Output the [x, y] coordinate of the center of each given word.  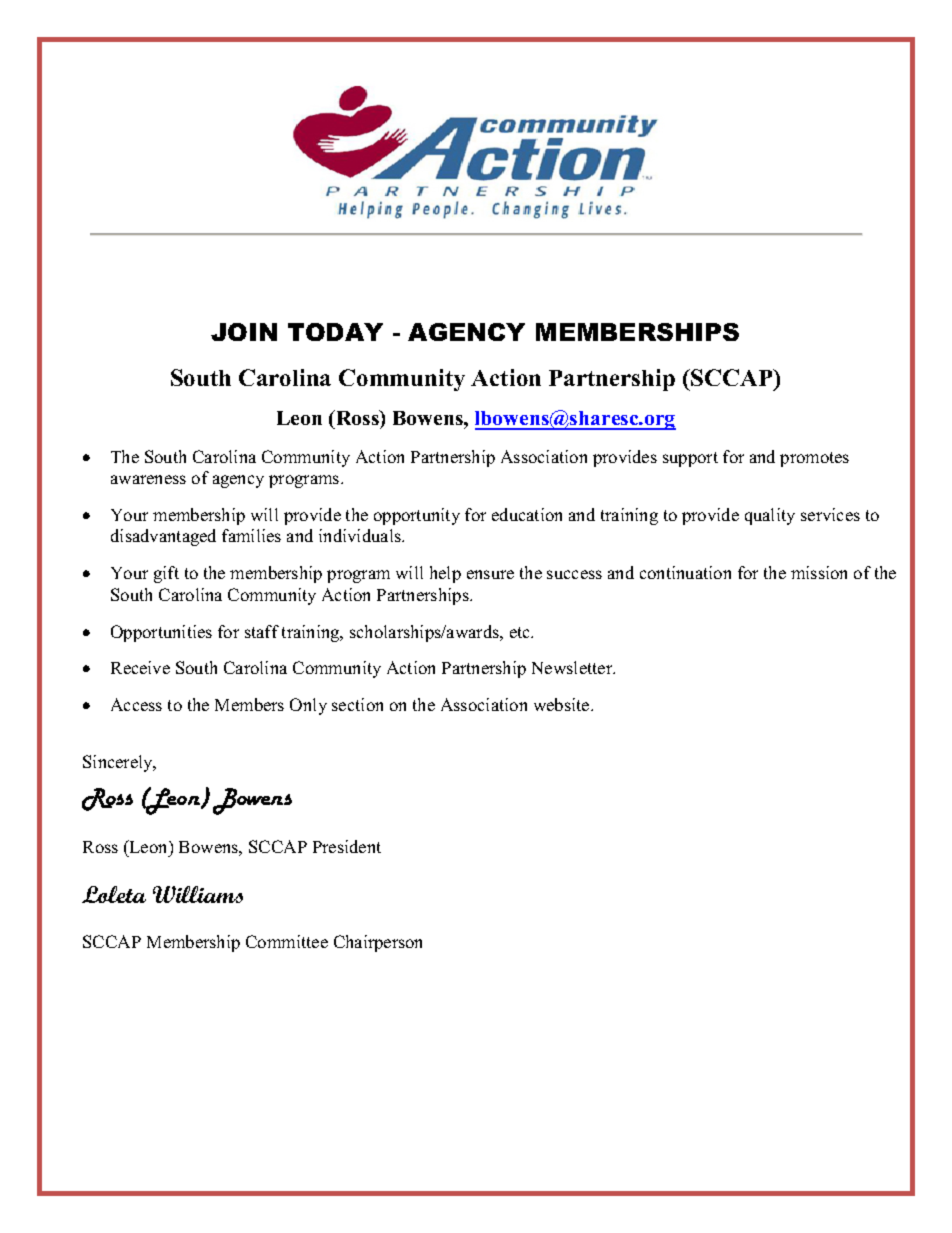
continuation [685, 572]
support [690, 459]
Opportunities [161, 633]
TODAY [335, 332]
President [347, 846]
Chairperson [378, 943]
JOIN [244, 332]
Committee [287, 941]
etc [521, 632]
